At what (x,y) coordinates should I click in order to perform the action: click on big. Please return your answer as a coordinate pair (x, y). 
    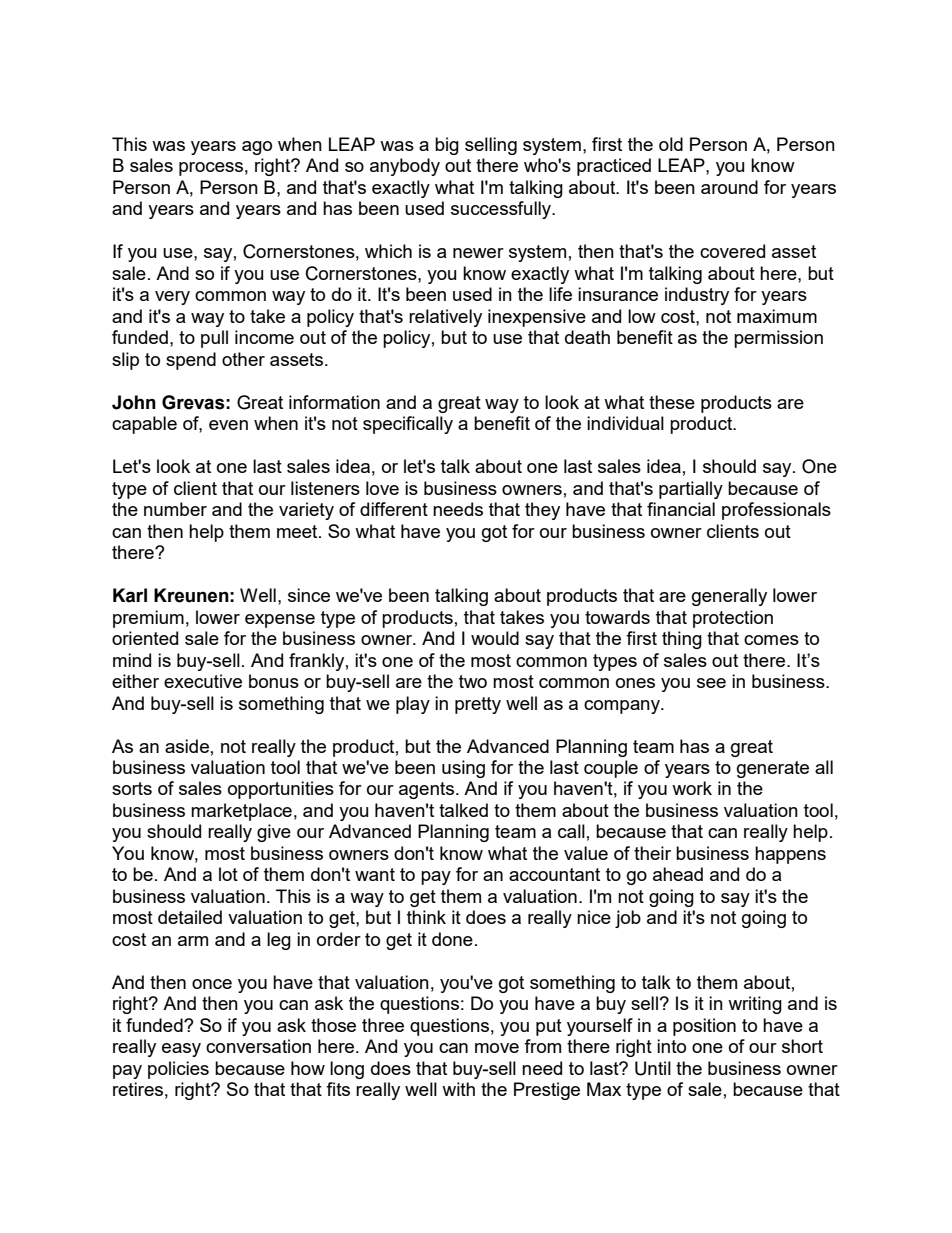
    Looking at the image, I should click on (447, 146).
